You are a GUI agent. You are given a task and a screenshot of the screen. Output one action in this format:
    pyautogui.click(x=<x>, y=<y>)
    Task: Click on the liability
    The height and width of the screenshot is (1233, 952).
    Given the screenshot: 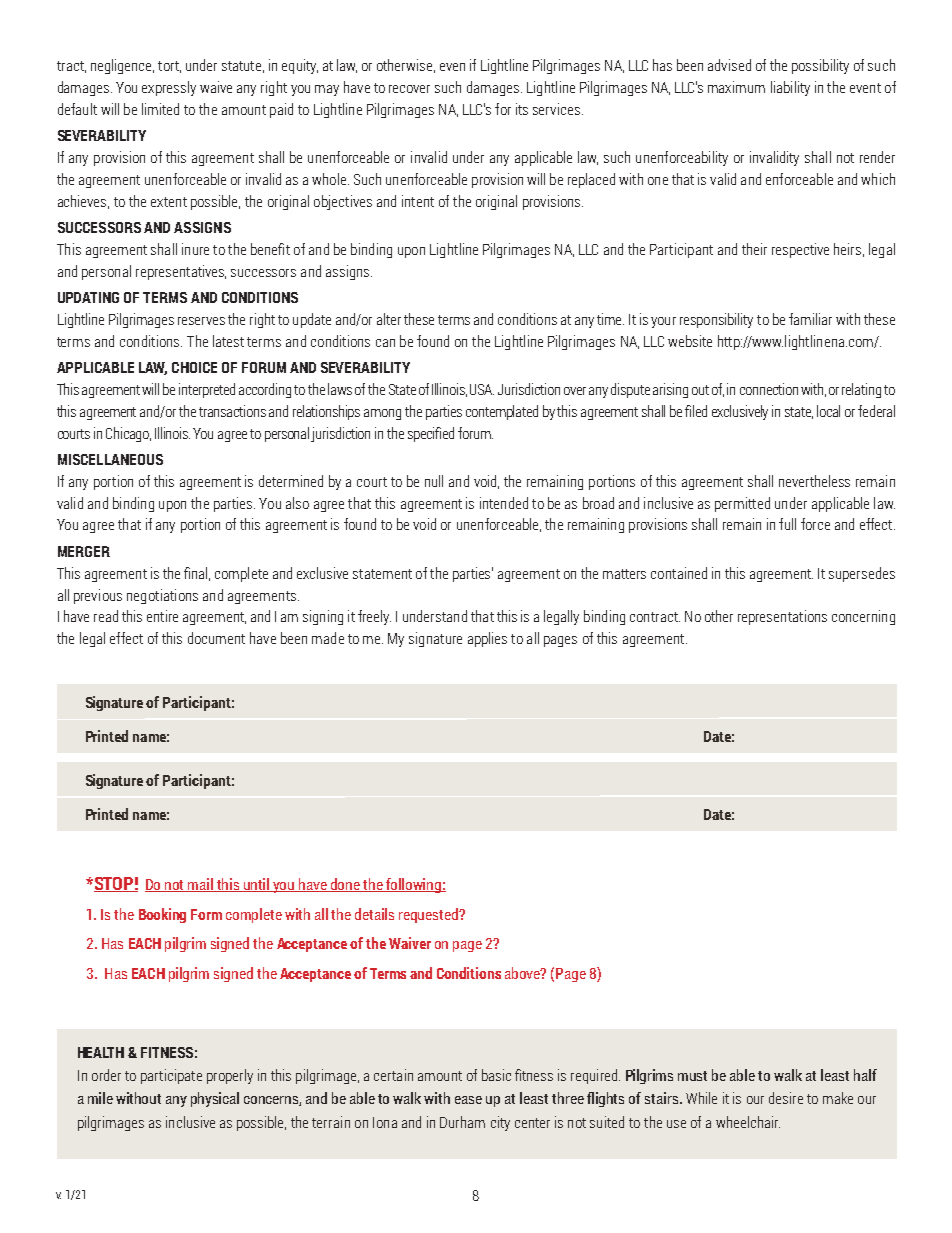 What is the action you would take?
    pyautogui.click(x=790, y=88)
